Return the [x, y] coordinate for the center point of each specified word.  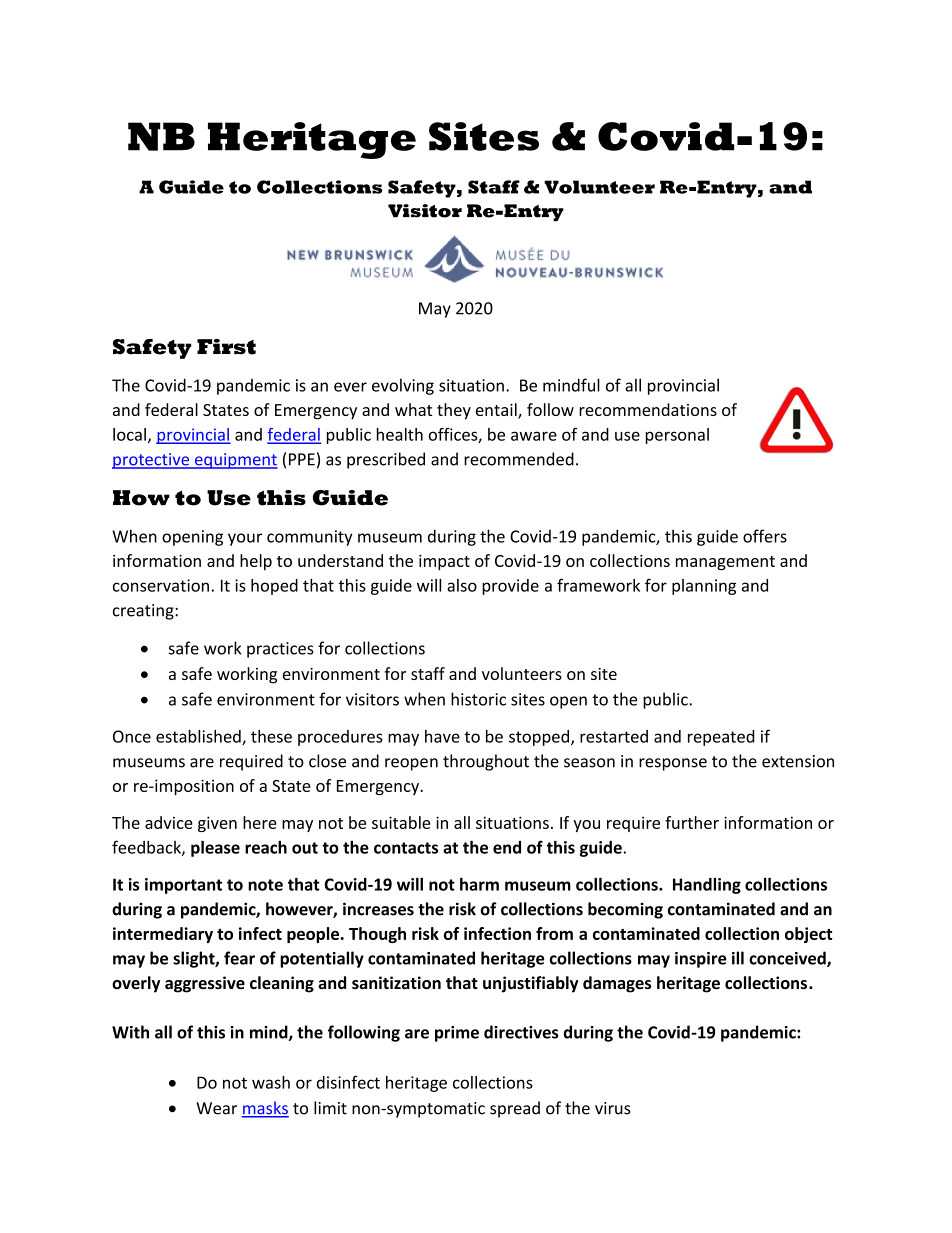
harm [479, 884]
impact [444, 562]
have [442, 736]
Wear [216, 1108]
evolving [403, 386]
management [725, 563]
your [245, 539]
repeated [721, 738]
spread [515, 1109]
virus [613, 1108]
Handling [707, 886]
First [226, 347]
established [199, 737]
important [183, 886]
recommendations [648, 409]
